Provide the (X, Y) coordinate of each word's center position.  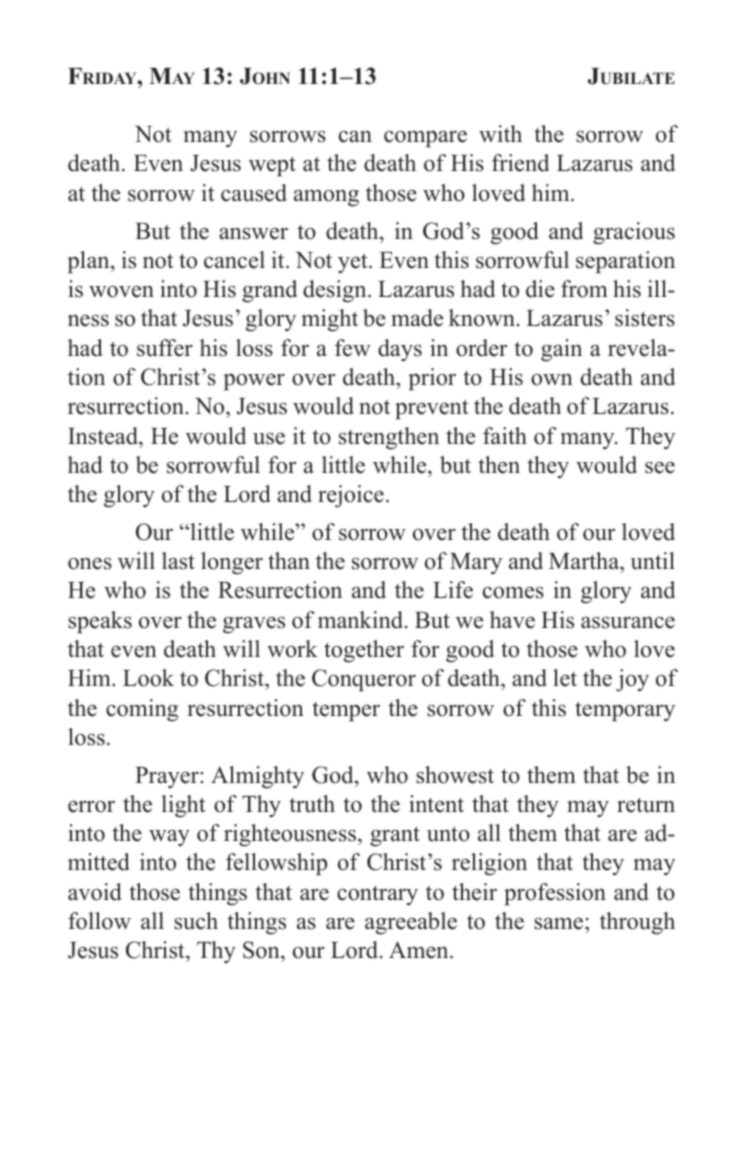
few (352, 348)
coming (142, 710)
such (196, 921)
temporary (625, 711)
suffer (165, 348)
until (653, 561)
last (178, 561)
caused (254, 193)
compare (425, 139)
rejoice (351, 496)
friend (520, 163)
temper (346, 712)
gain (561, 350)
